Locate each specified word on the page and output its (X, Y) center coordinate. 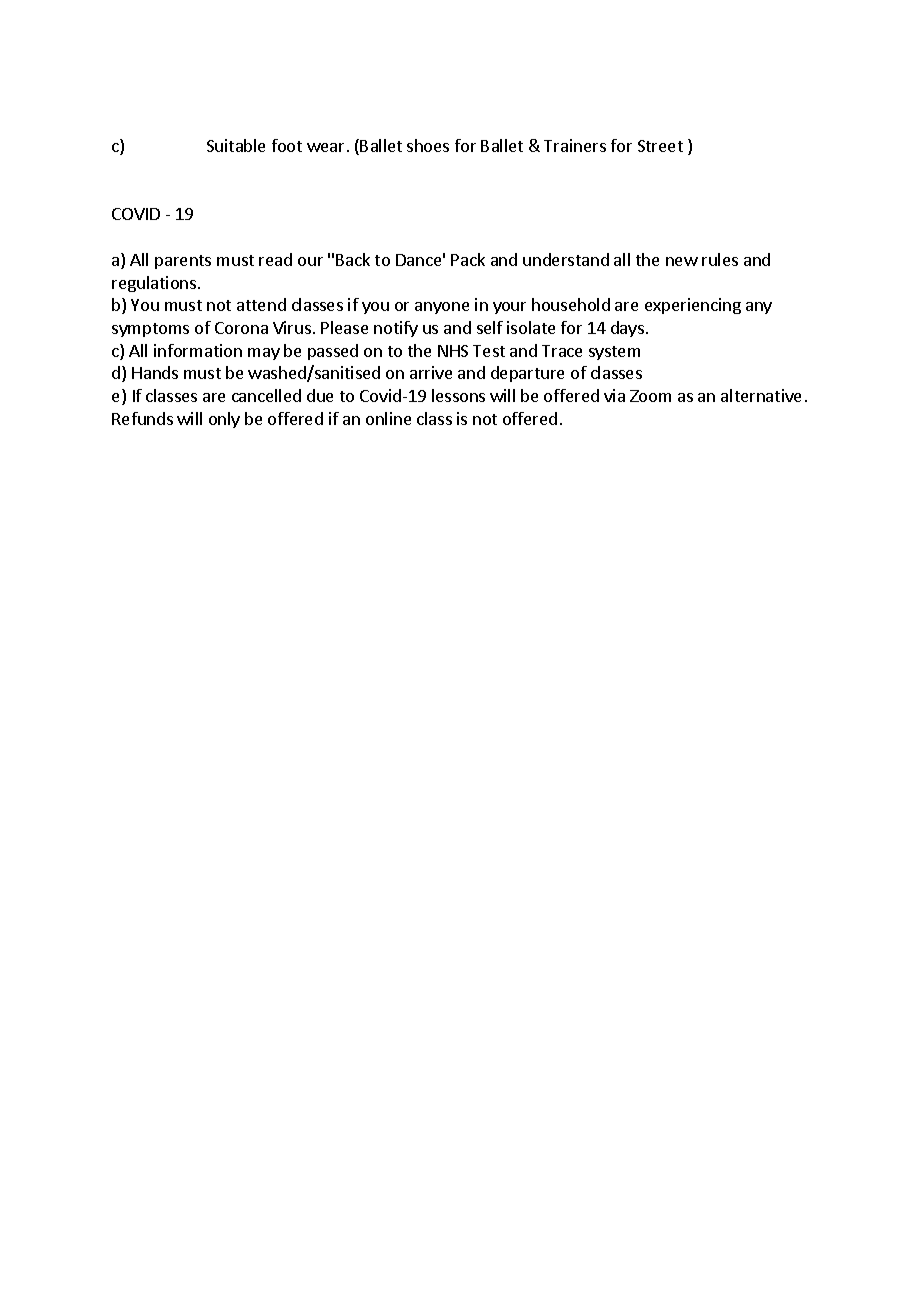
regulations (154, 284)
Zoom (650, 396)
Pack (468, 259)
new (682, 261)
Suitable (236, 145)
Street (660, 146)
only (224, 420)
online (388, 418)
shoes (428, 145)
